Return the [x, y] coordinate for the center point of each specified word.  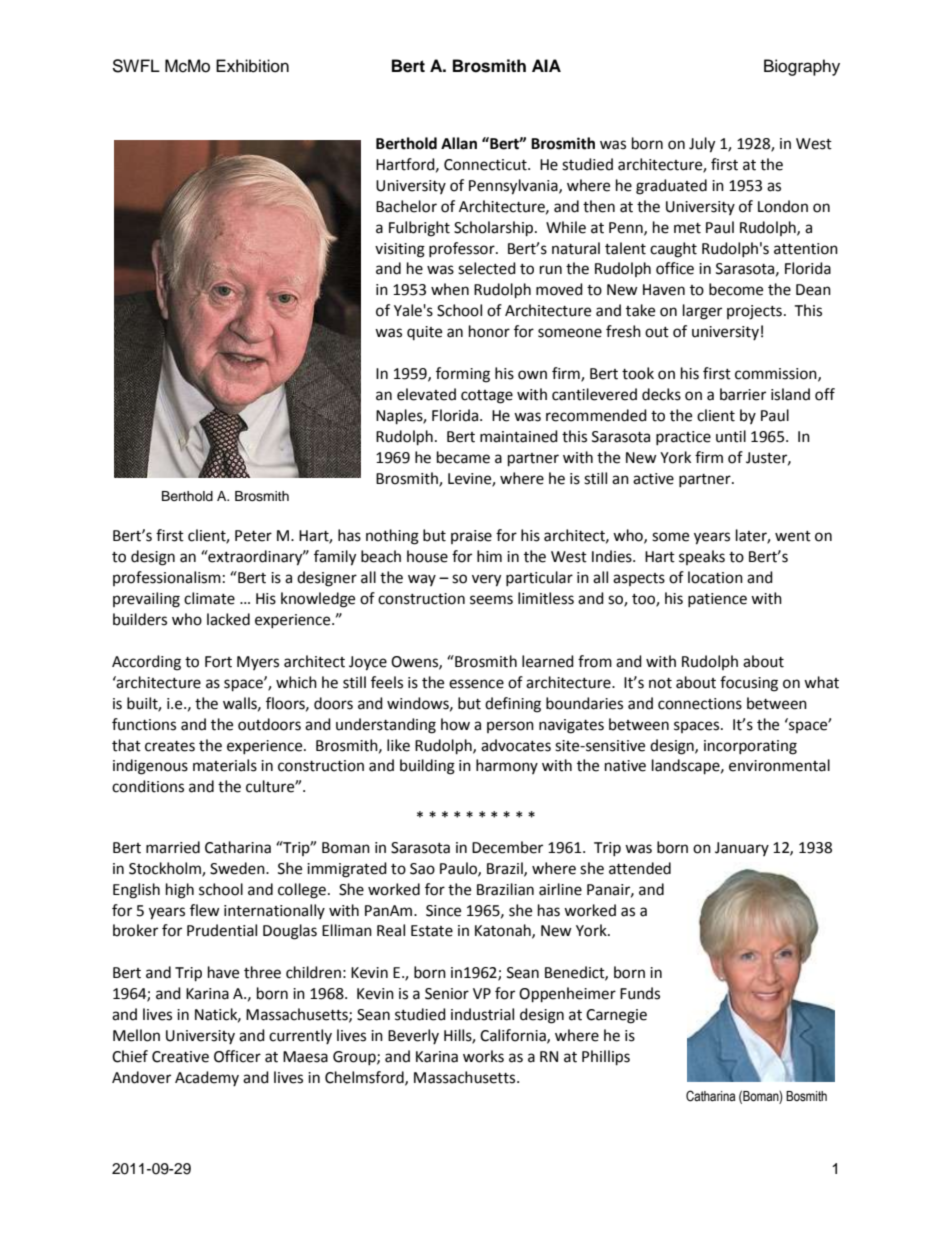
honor [489, 331]
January [742, 849]
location [715, 577]
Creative [180, 1057]
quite [424, 333]
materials [225, 765]
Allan [459, 143]
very [486, 580]
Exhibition [252, 66]
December [507, 847]
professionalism [167, 578]
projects [754, 312]
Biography [802, 67]
